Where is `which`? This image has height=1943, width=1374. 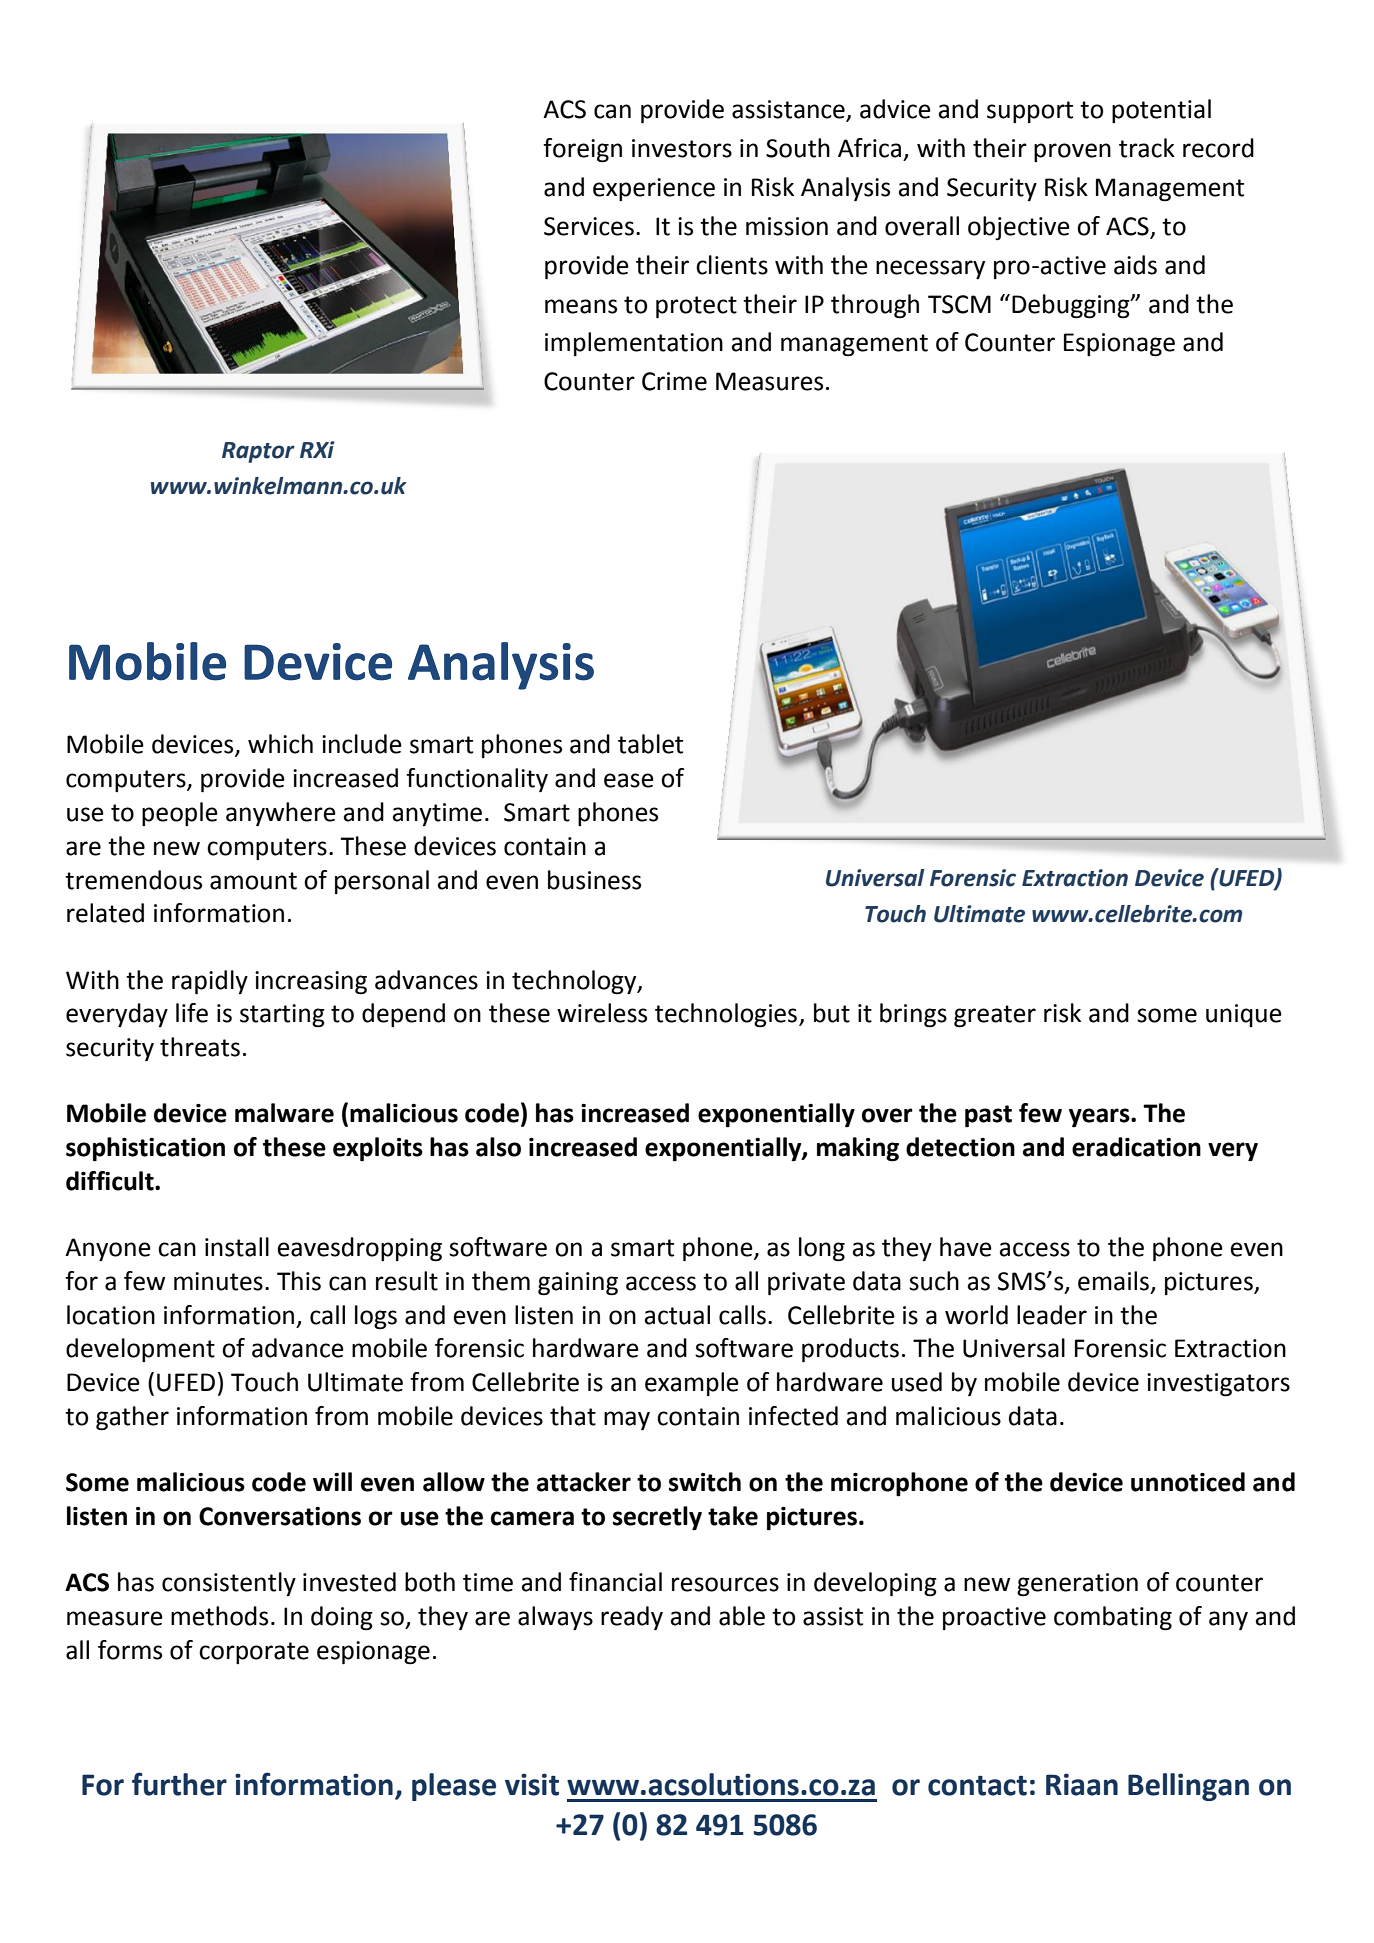 which is located at coordinates (280, 744).
